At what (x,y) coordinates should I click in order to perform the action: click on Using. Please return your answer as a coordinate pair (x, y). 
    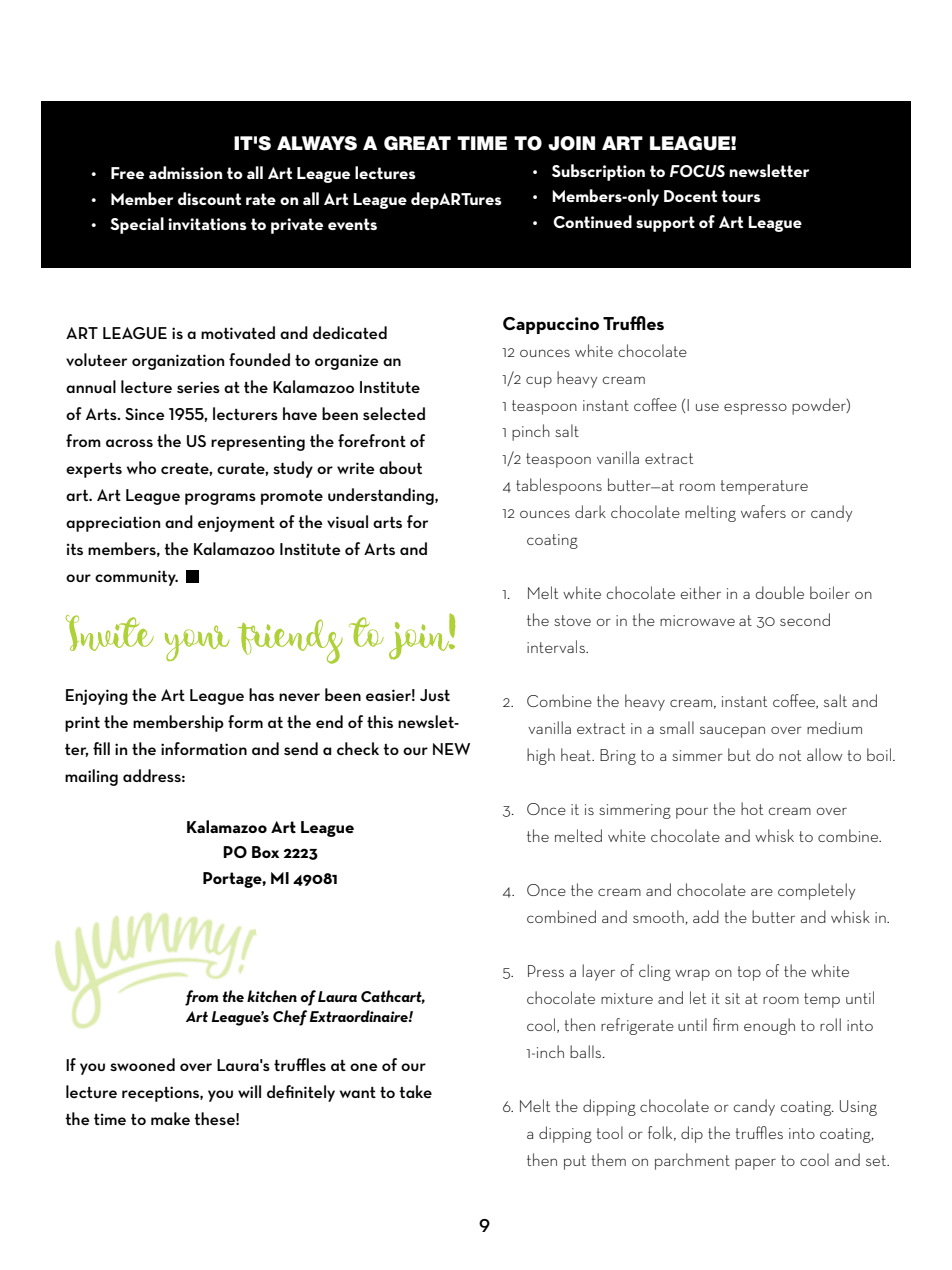
    Looking at the image, I should click on (858, 1108).
